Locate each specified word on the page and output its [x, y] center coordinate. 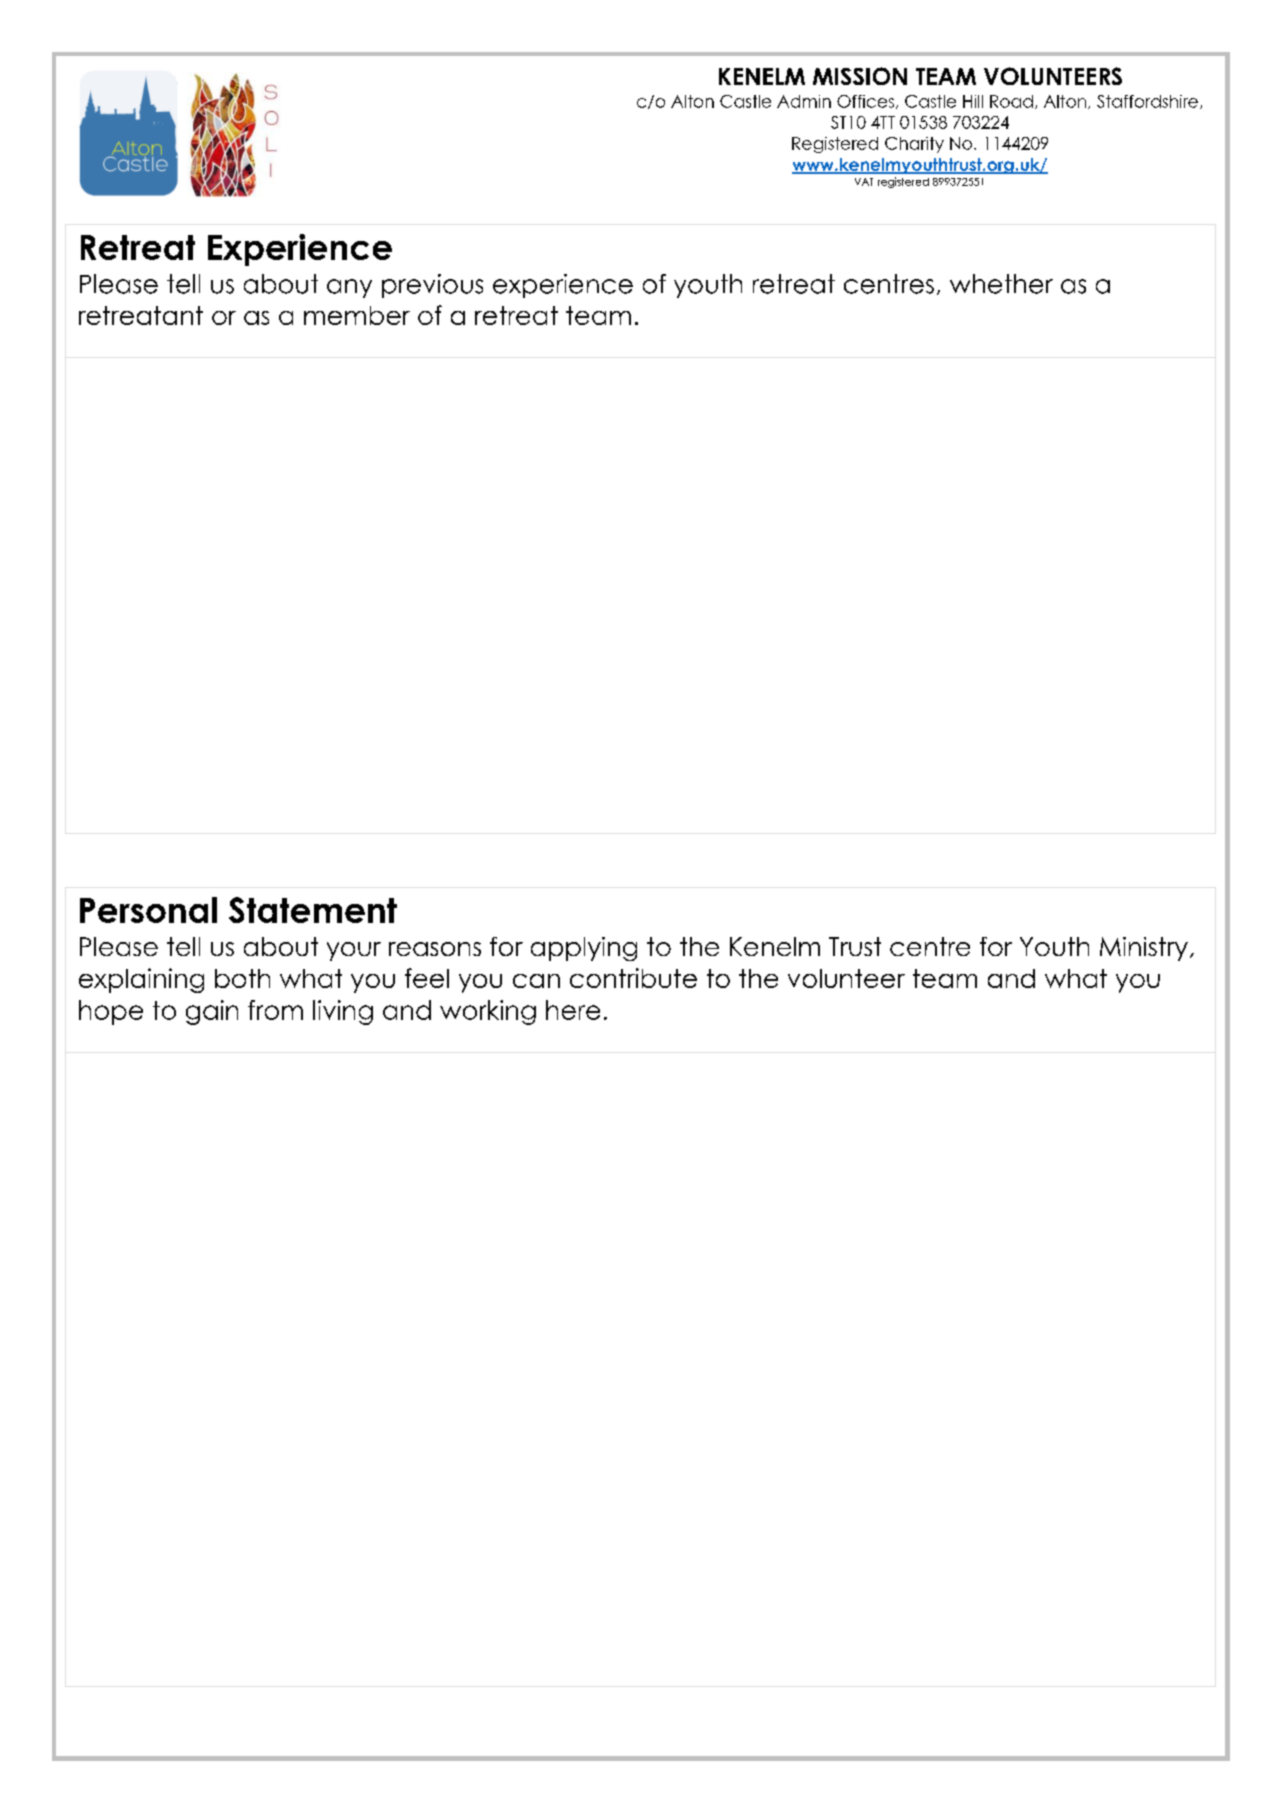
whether [1001, 284]
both [242, 978]
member [357, 315]
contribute [633, 978]
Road [1011, 101]
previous [432, 286]
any [349, 288]
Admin [804, 101]
